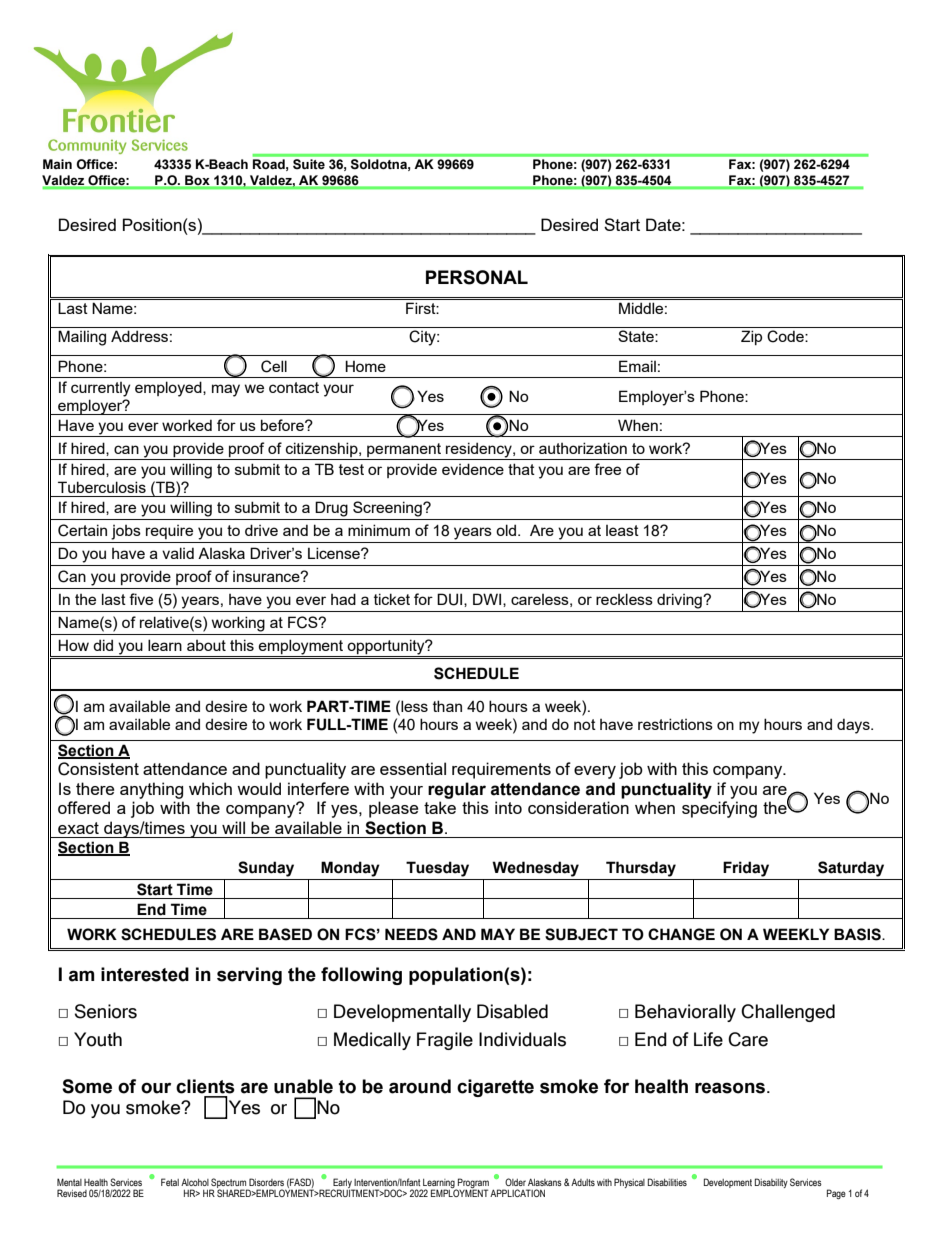  Describe the element at coordinates (473, 469) in the image. I see `evidence` at that location.
